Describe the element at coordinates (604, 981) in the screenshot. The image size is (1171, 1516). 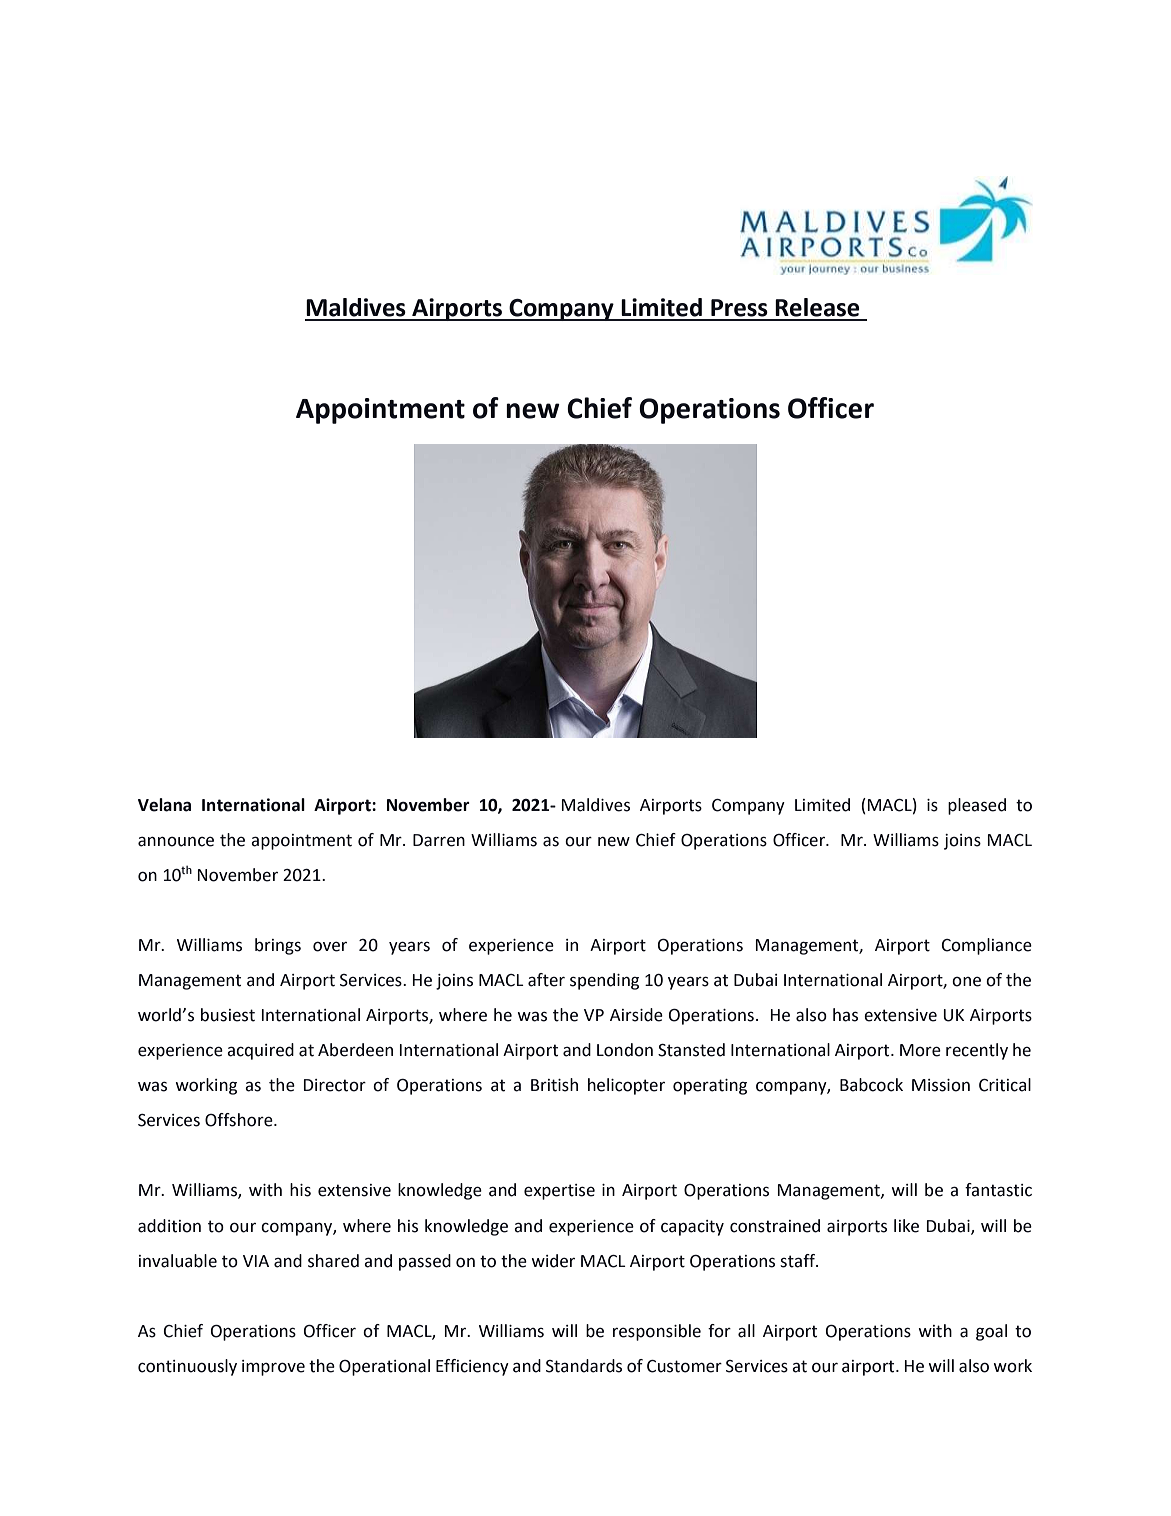
I see `spending` at that location.
